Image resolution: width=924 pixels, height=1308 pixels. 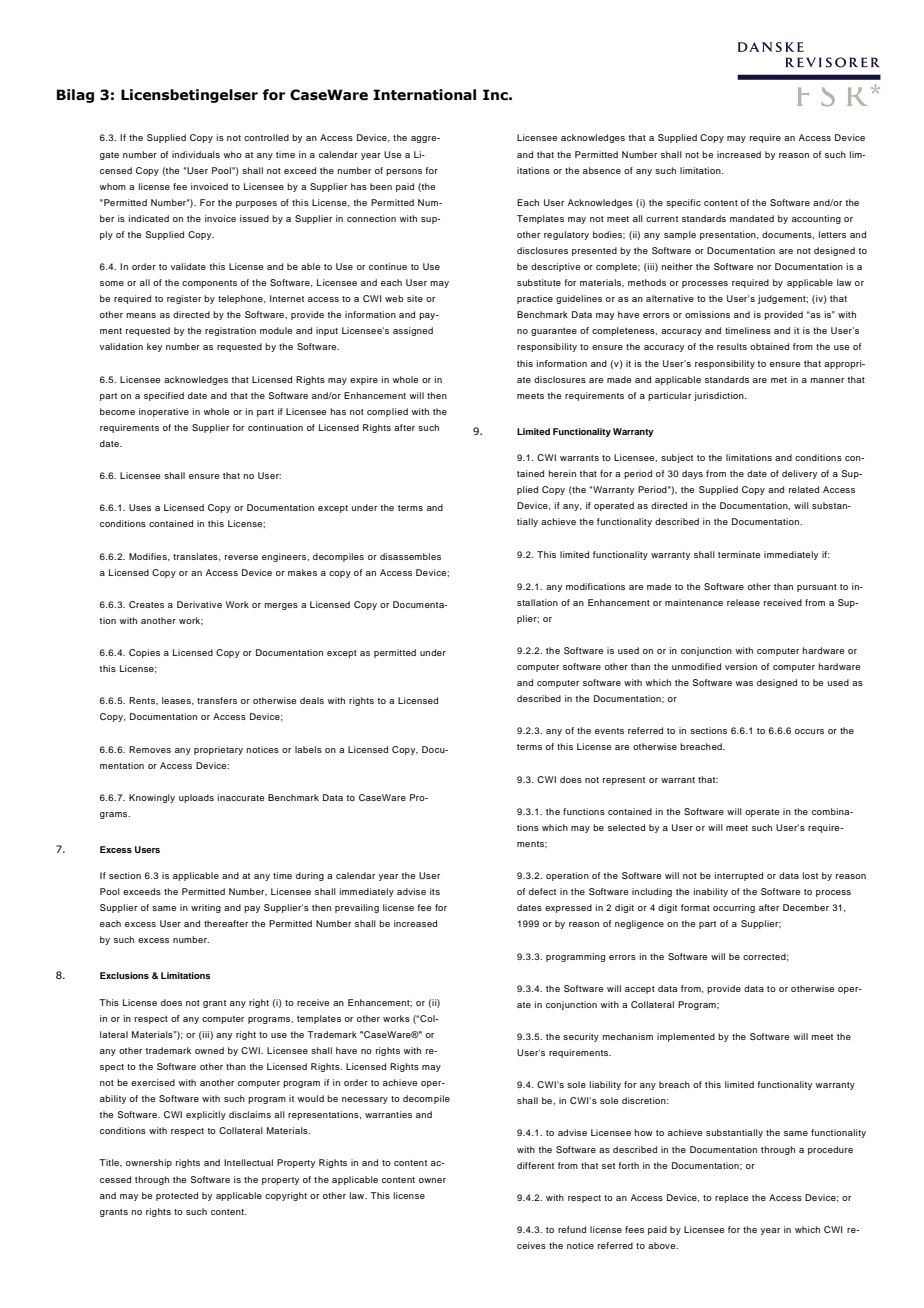 I want to click on different, so click(x=535, y=1165).
